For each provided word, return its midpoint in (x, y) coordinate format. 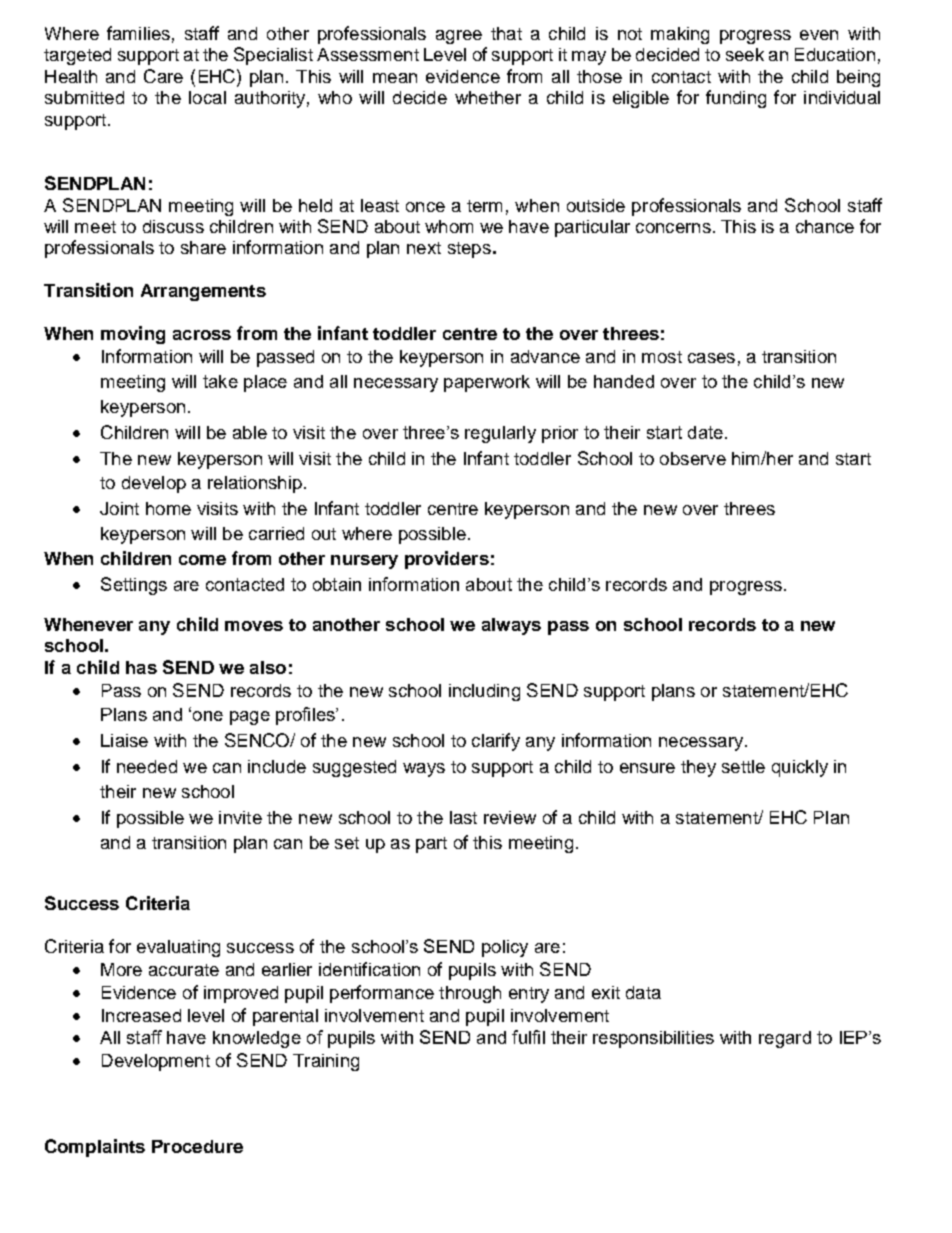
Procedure (197, 1146)
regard (785, 1039)
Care (163, 76)
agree (459, 37)
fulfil (528, 1037)
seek (745, 54)
